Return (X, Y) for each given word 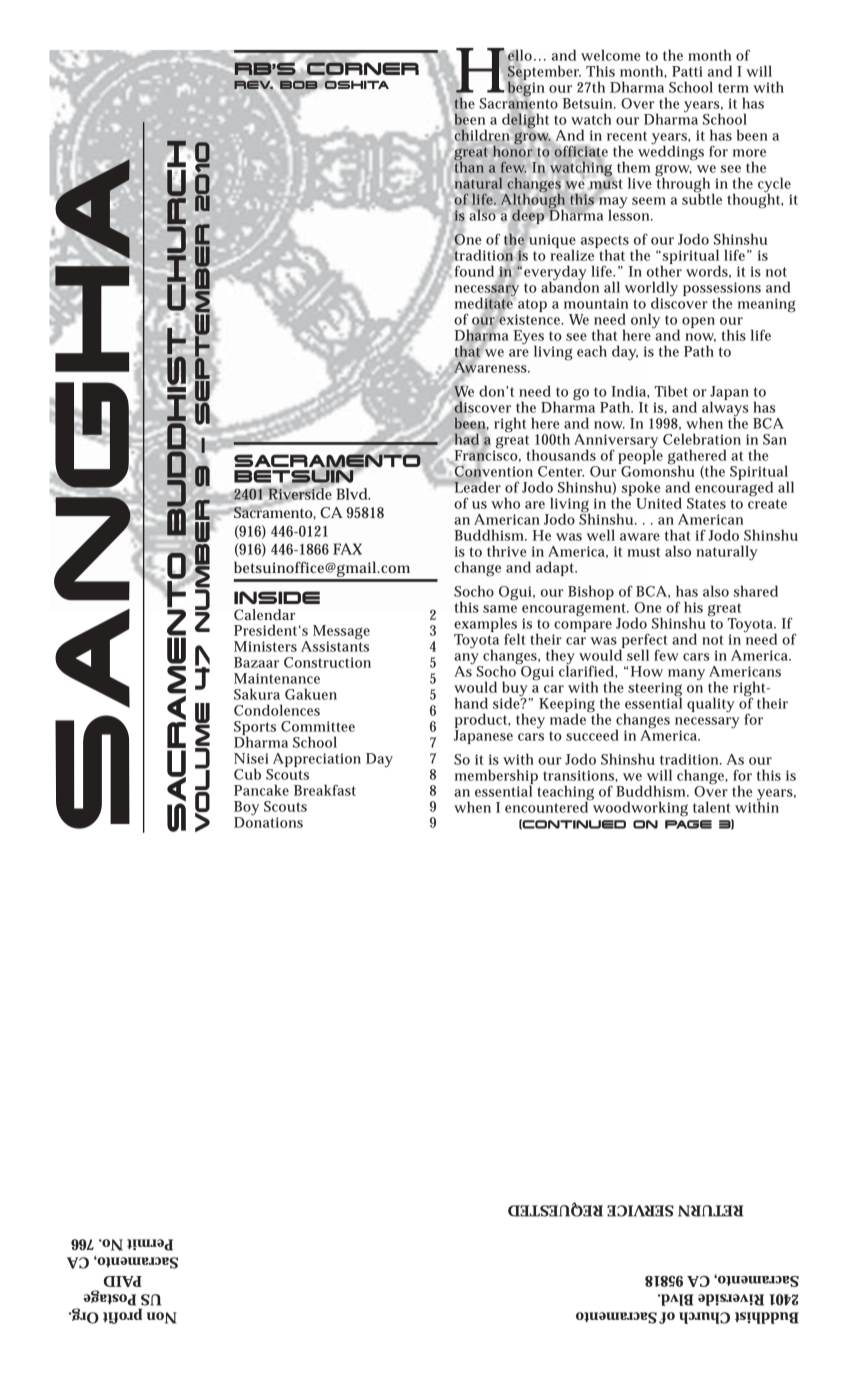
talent (711, 807)
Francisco (486, 455)
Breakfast (325, 790)
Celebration (702, 439)
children (482, 135)
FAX (347, 549)
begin (525, 89)
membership (496, 778)
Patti (687, 71)
